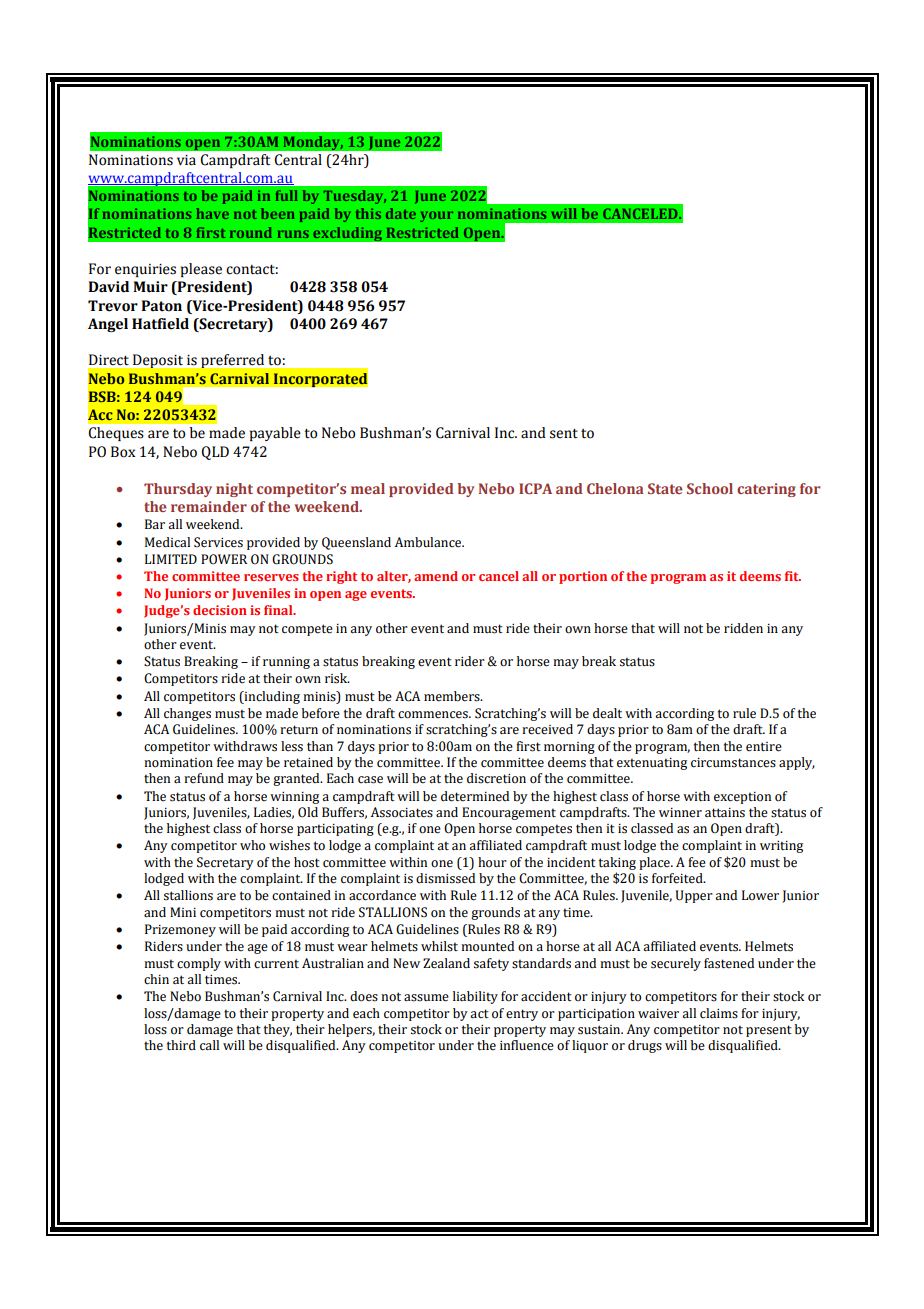 Image resolution: width=924 pixels, height=1309 pixels. Describe the element at coordinates (733, 763) in the screenshot. I see `circumstances` at that location.
